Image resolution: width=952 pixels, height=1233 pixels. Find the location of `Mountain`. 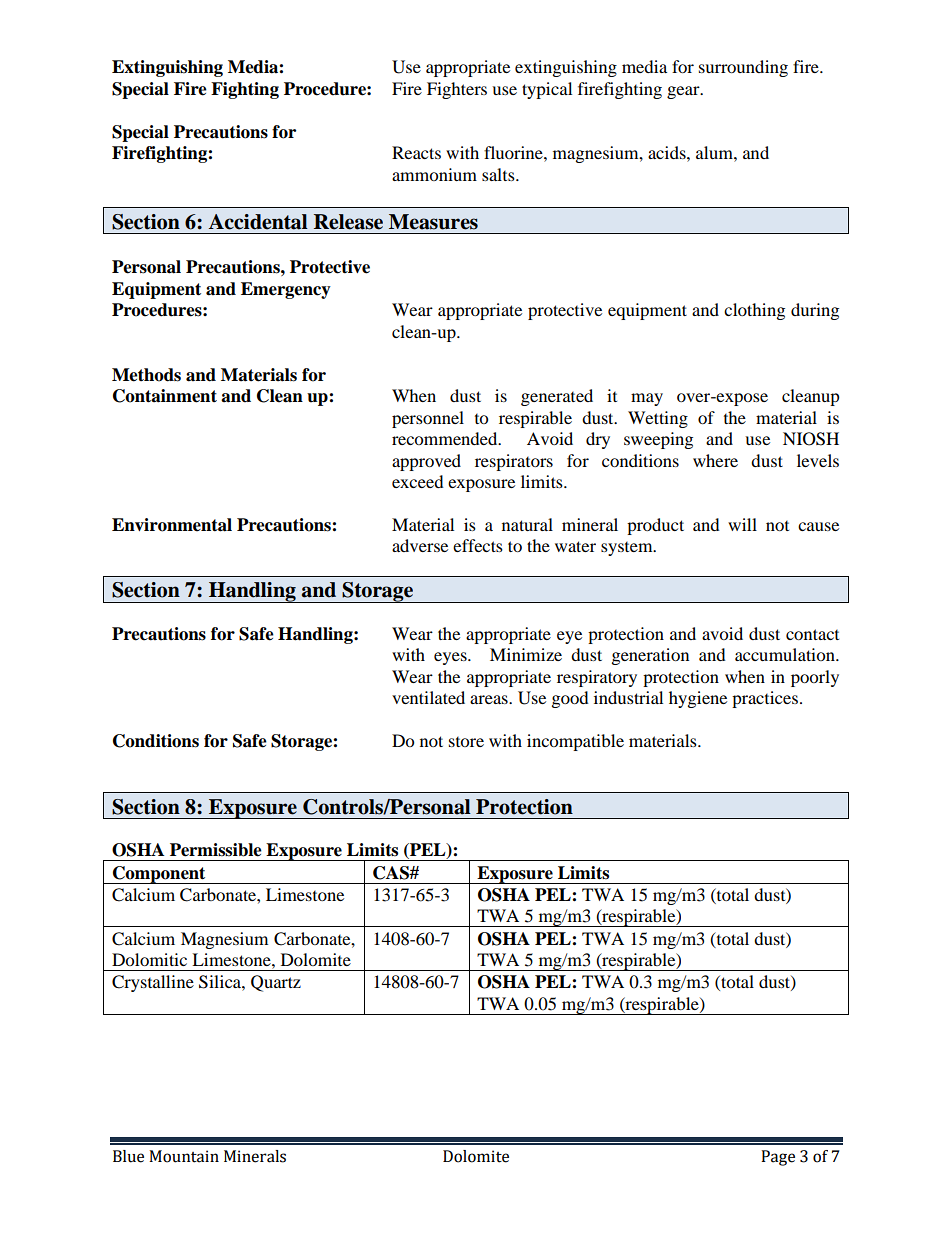

Mountain is located at coordinates (184, 1156).
